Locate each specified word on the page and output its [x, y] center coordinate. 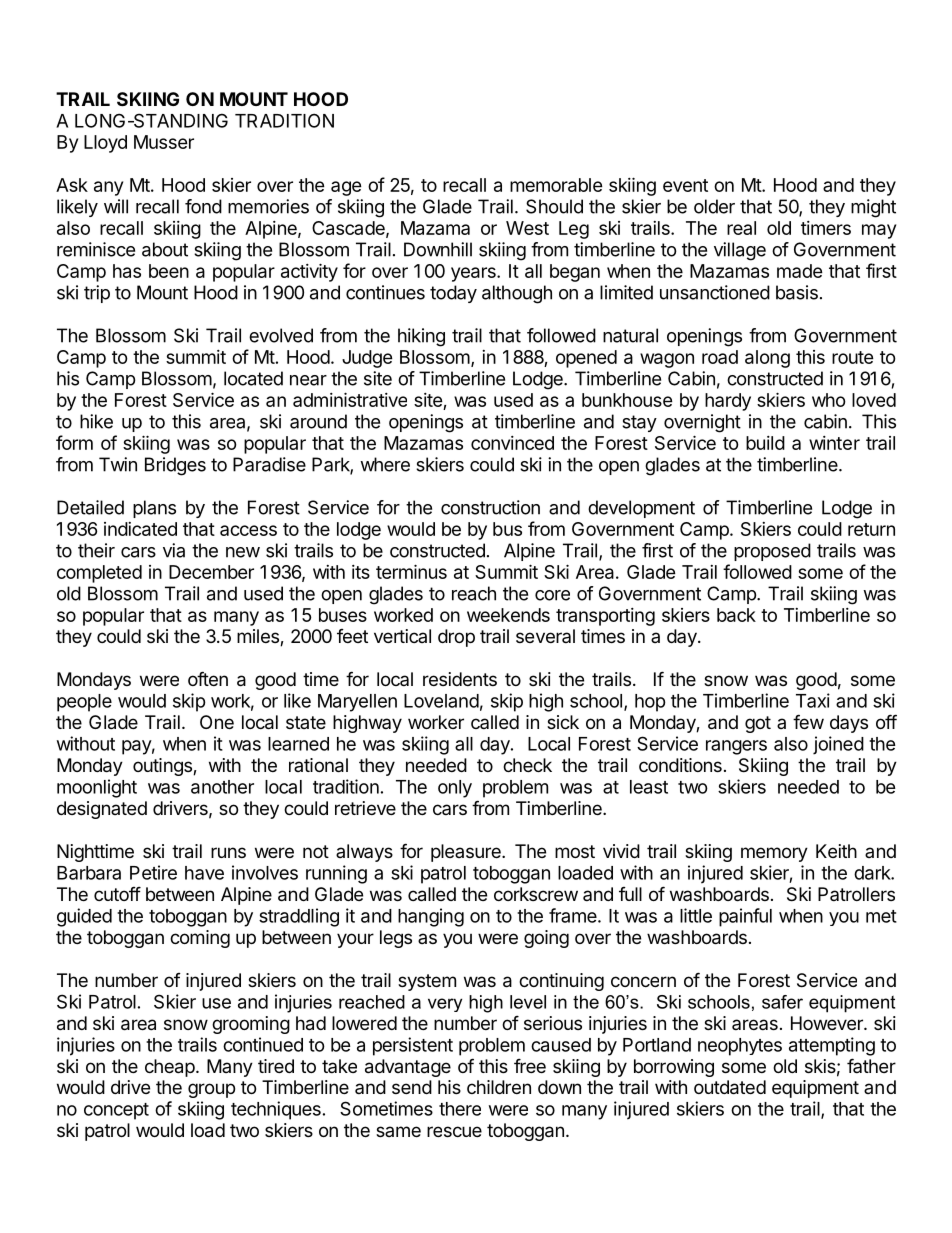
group [211, 1090]
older [714, 206]
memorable [556, 185]
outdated [730, 1087]
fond [203, 206]
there [460, 1109]
